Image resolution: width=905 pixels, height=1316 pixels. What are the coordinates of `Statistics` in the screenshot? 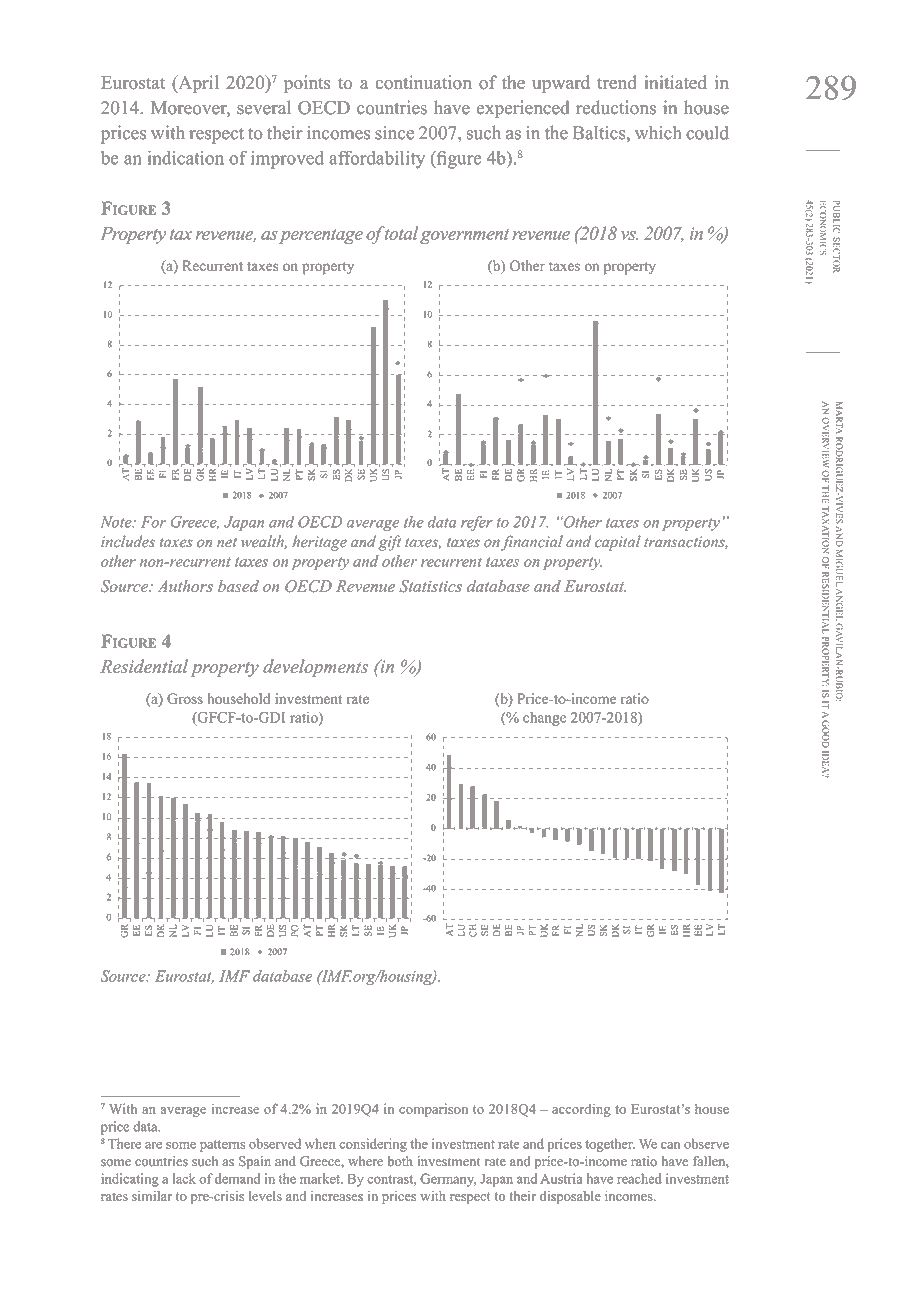 It's located at (430, 586).
